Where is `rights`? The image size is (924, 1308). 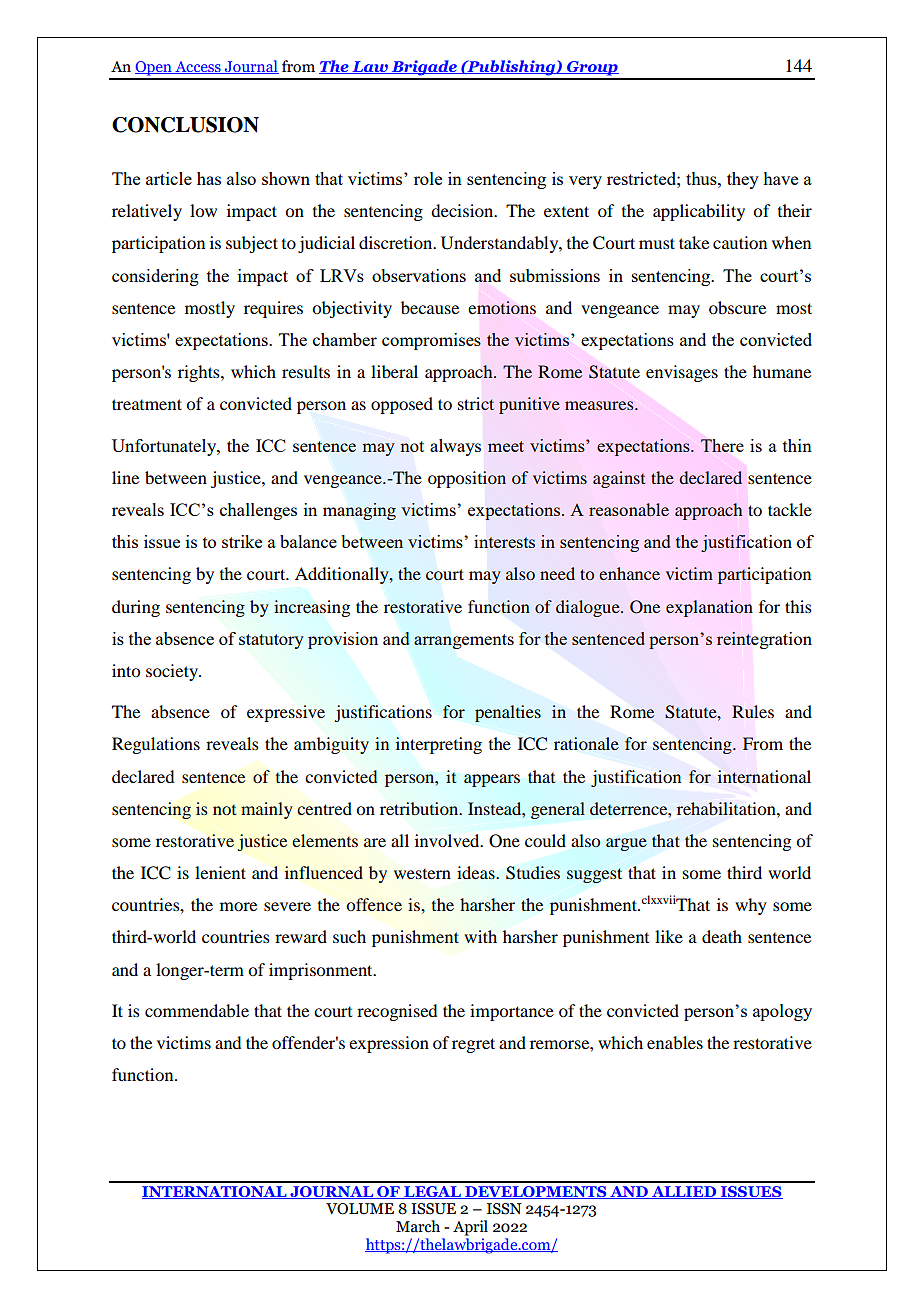
rights is located at coordinates (200, 373).
